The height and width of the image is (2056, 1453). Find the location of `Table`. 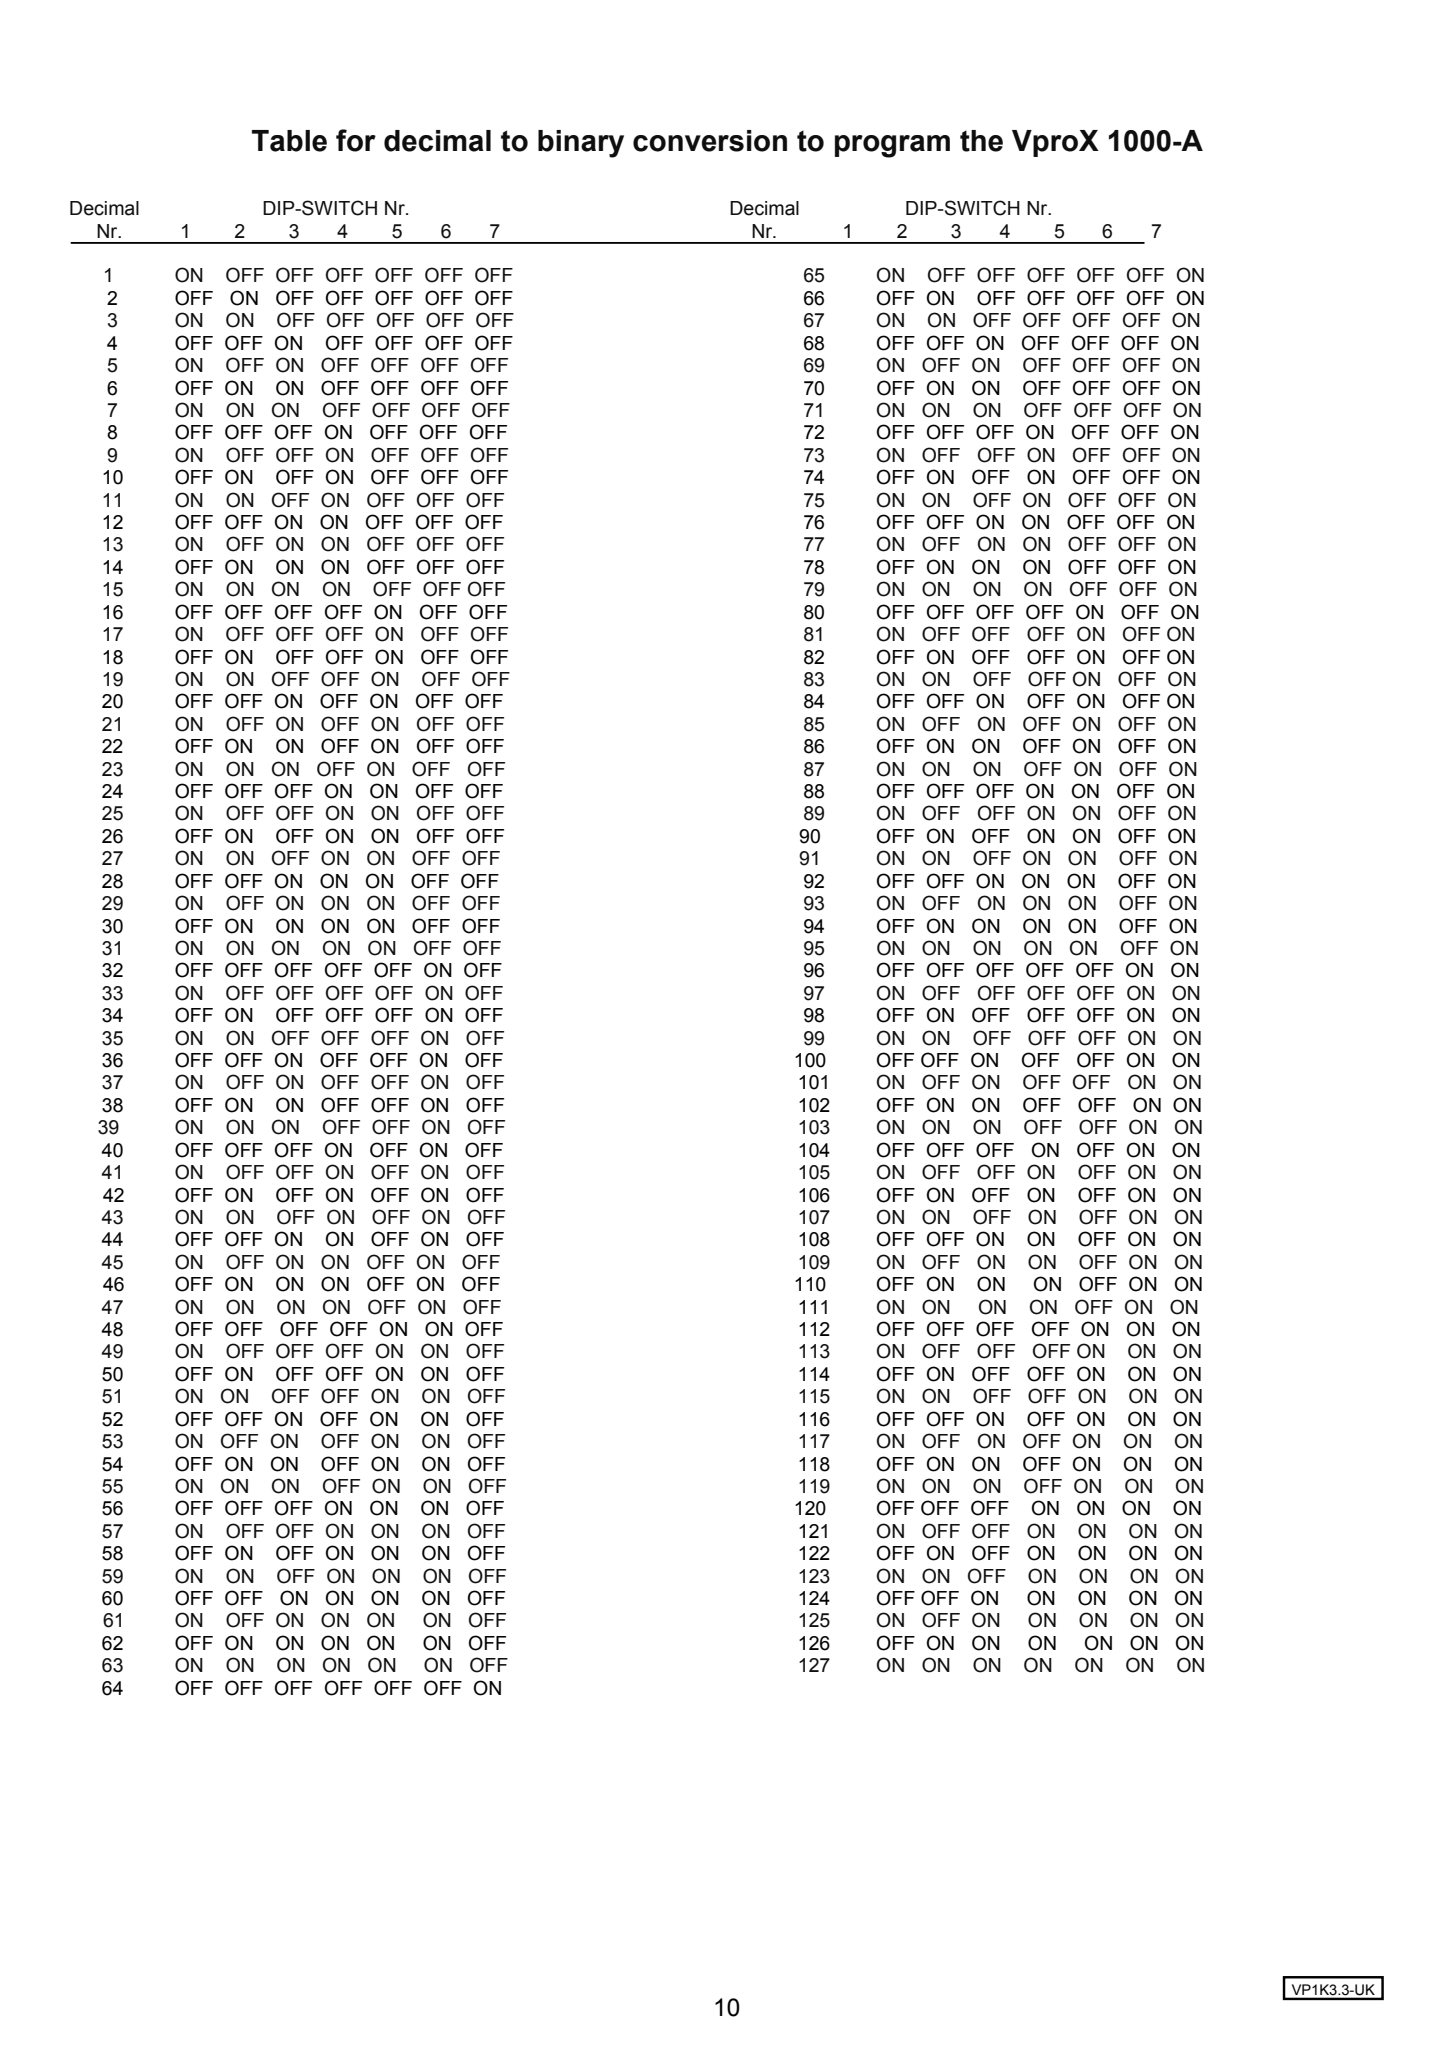

Table is located at coordinates (289, 141).
